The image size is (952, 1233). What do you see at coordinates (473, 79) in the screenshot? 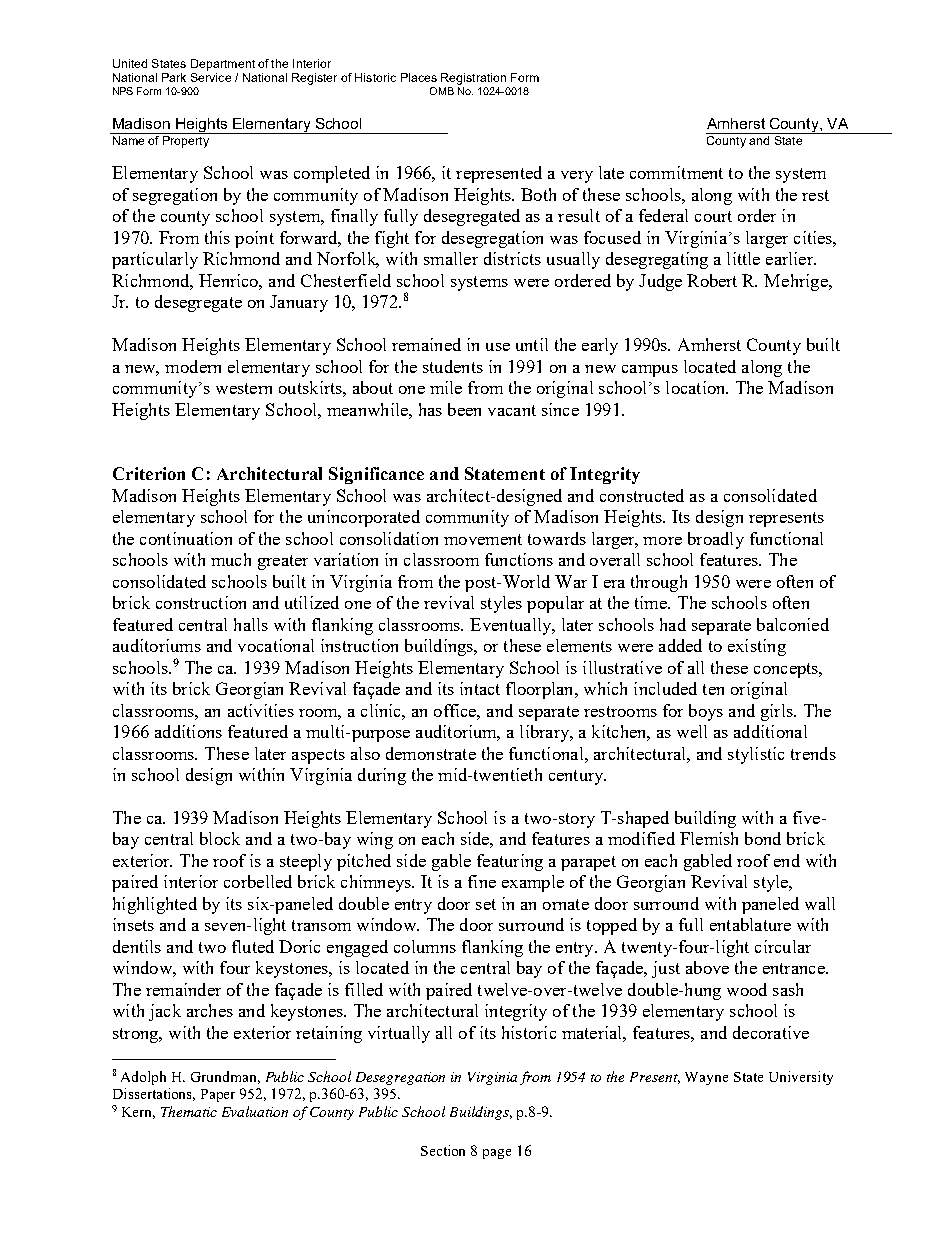
I see `Registration` at bounding box center [473, 79].
